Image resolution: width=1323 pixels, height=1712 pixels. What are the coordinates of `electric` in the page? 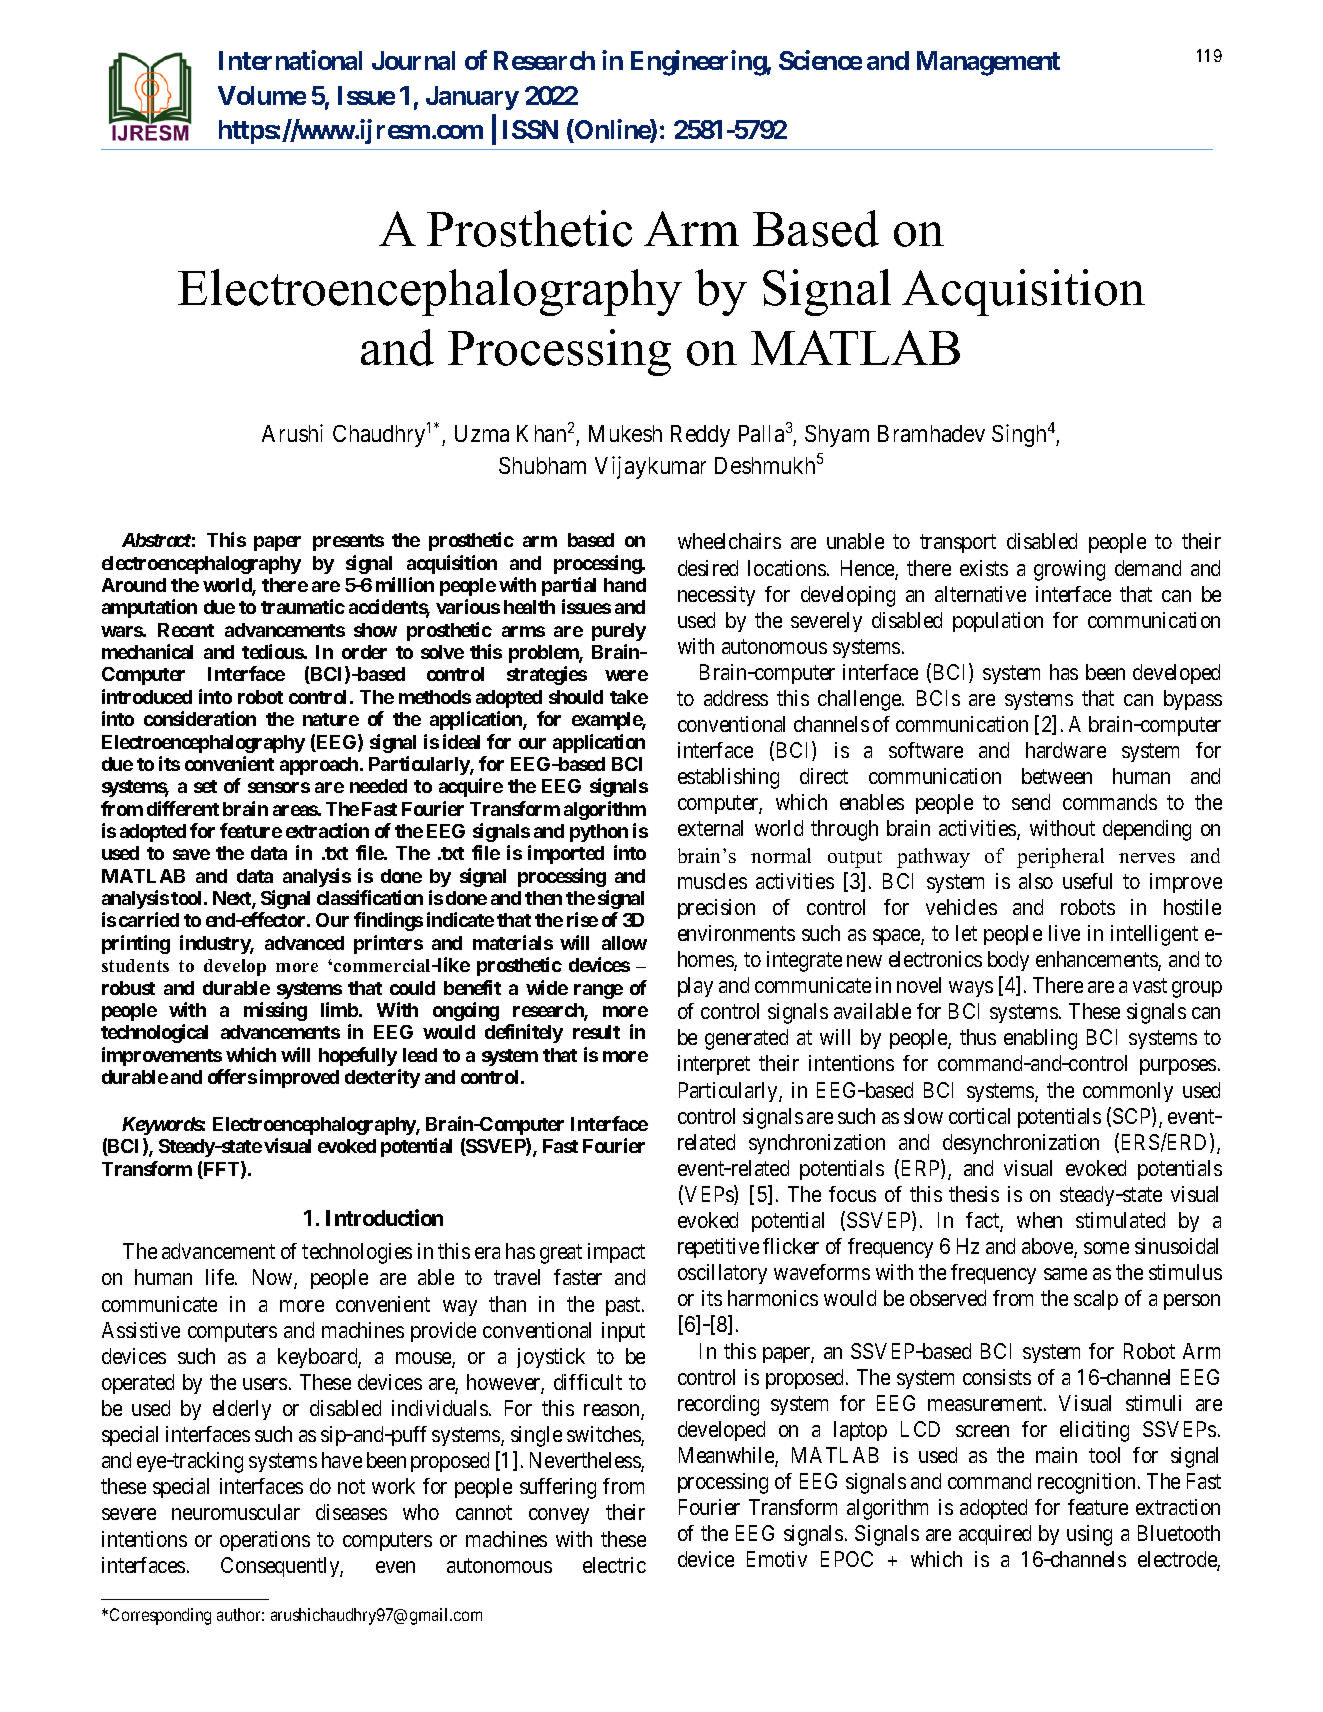 It's located at (614, 1565).
